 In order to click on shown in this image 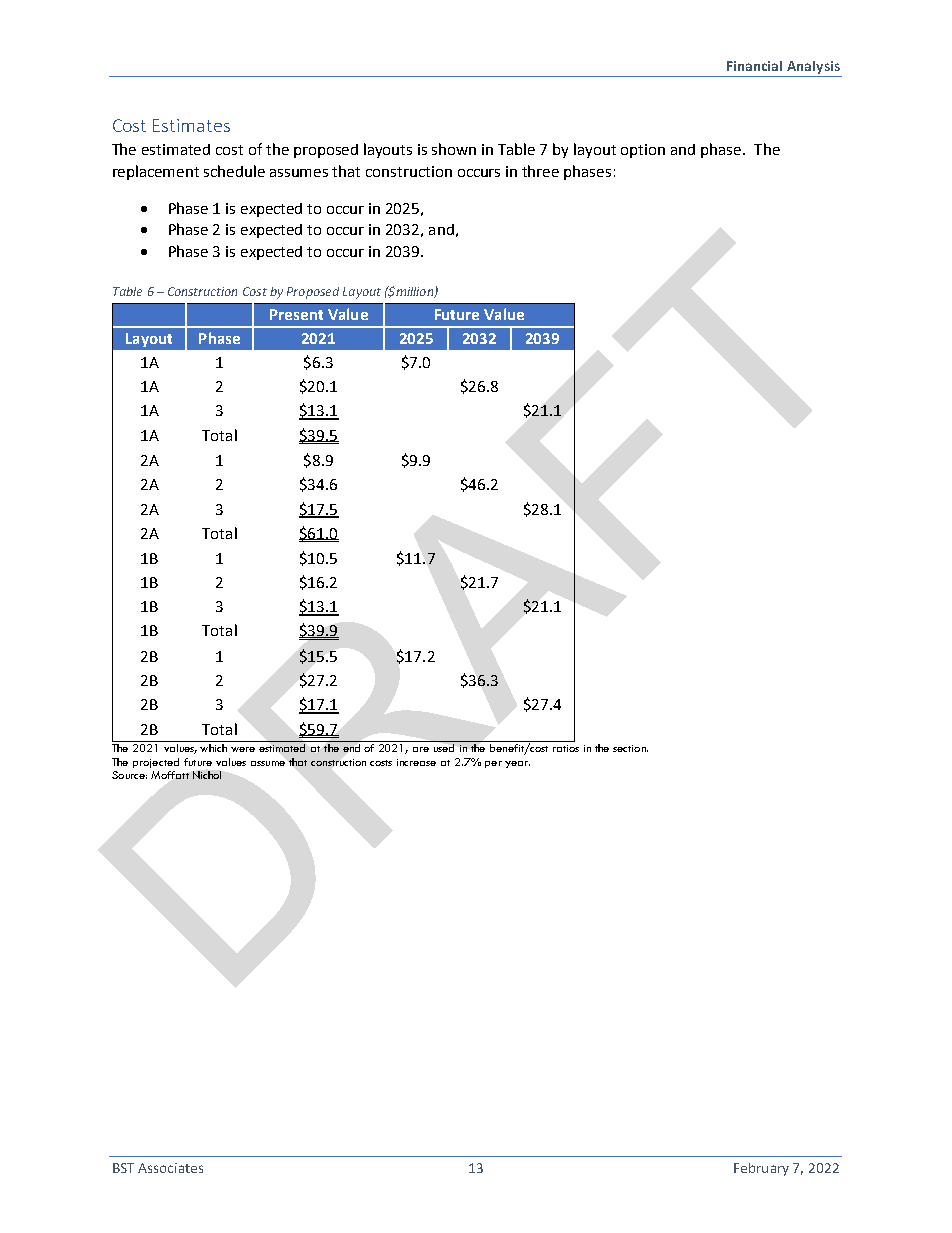, I will do `click(454, 149)`.
